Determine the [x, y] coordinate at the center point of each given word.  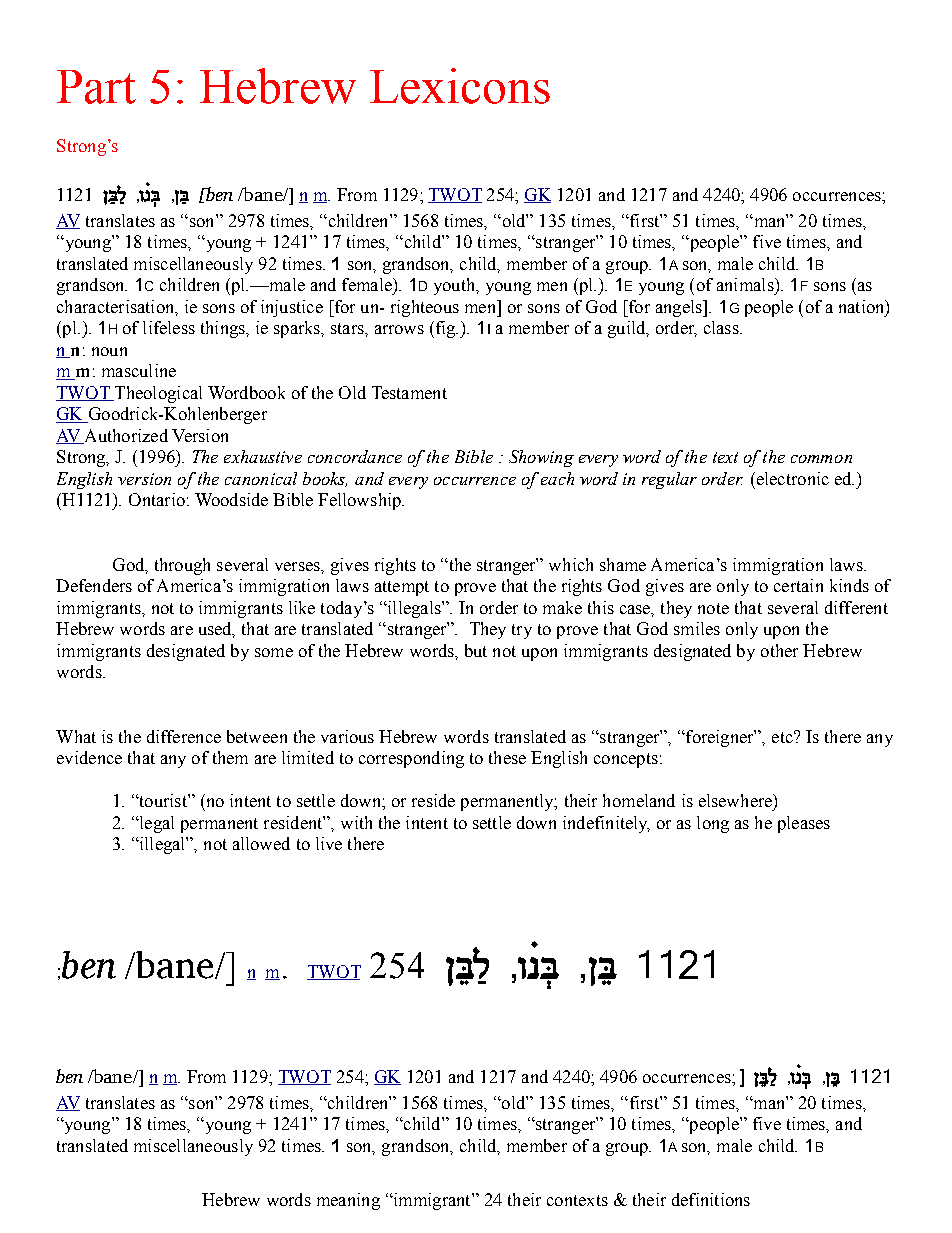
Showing [541, 458]
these [507, 757]
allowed [261, 843]
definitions [711, 1199]
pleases [804, 824]
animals [746, 284]
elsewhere [736, 800]
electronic [791, 478]
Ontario [157, 499]
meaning [348, 1201]
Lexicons [460, 86]
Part [96, 87]
